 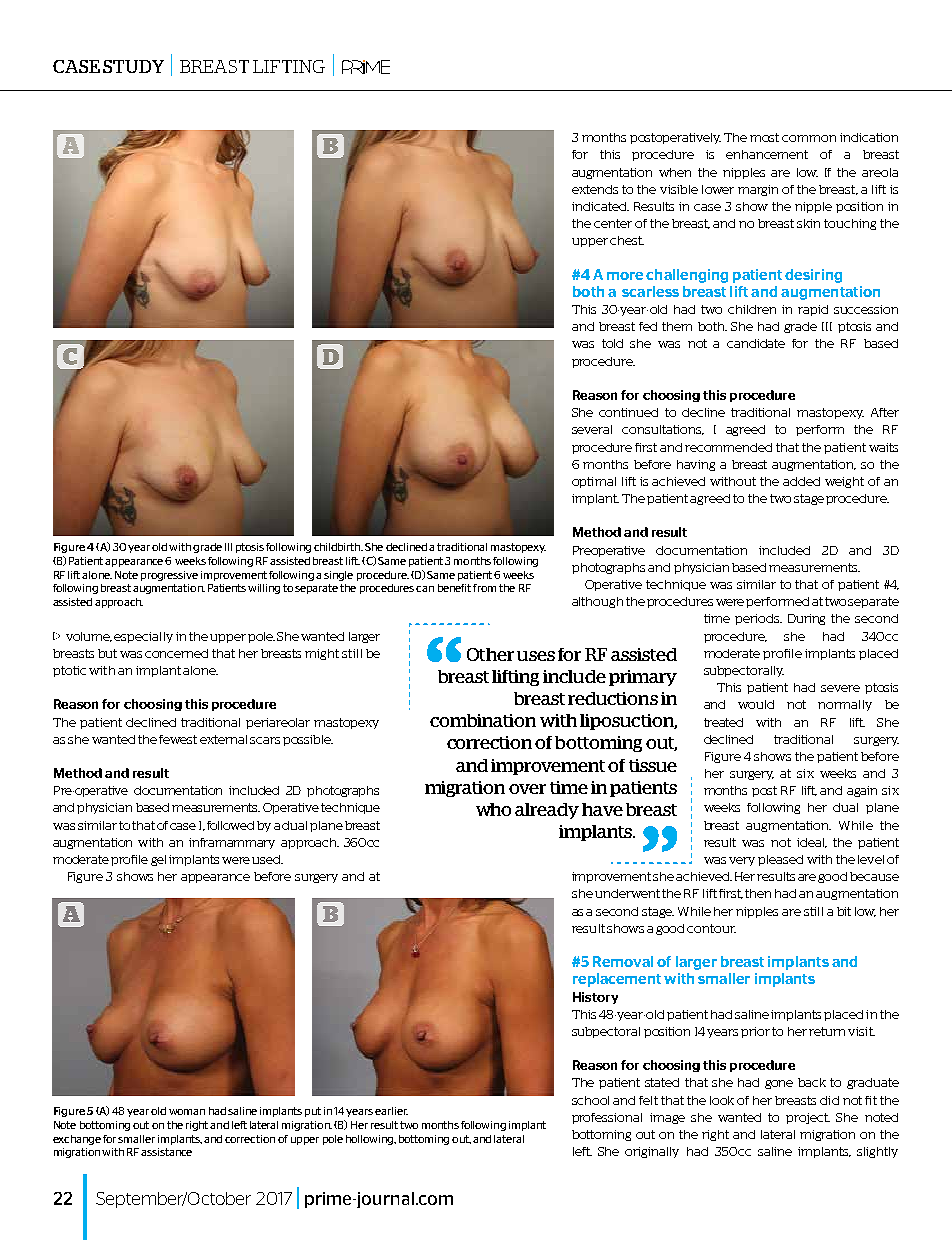 I want to click on most, so click(x=764, y=137).
